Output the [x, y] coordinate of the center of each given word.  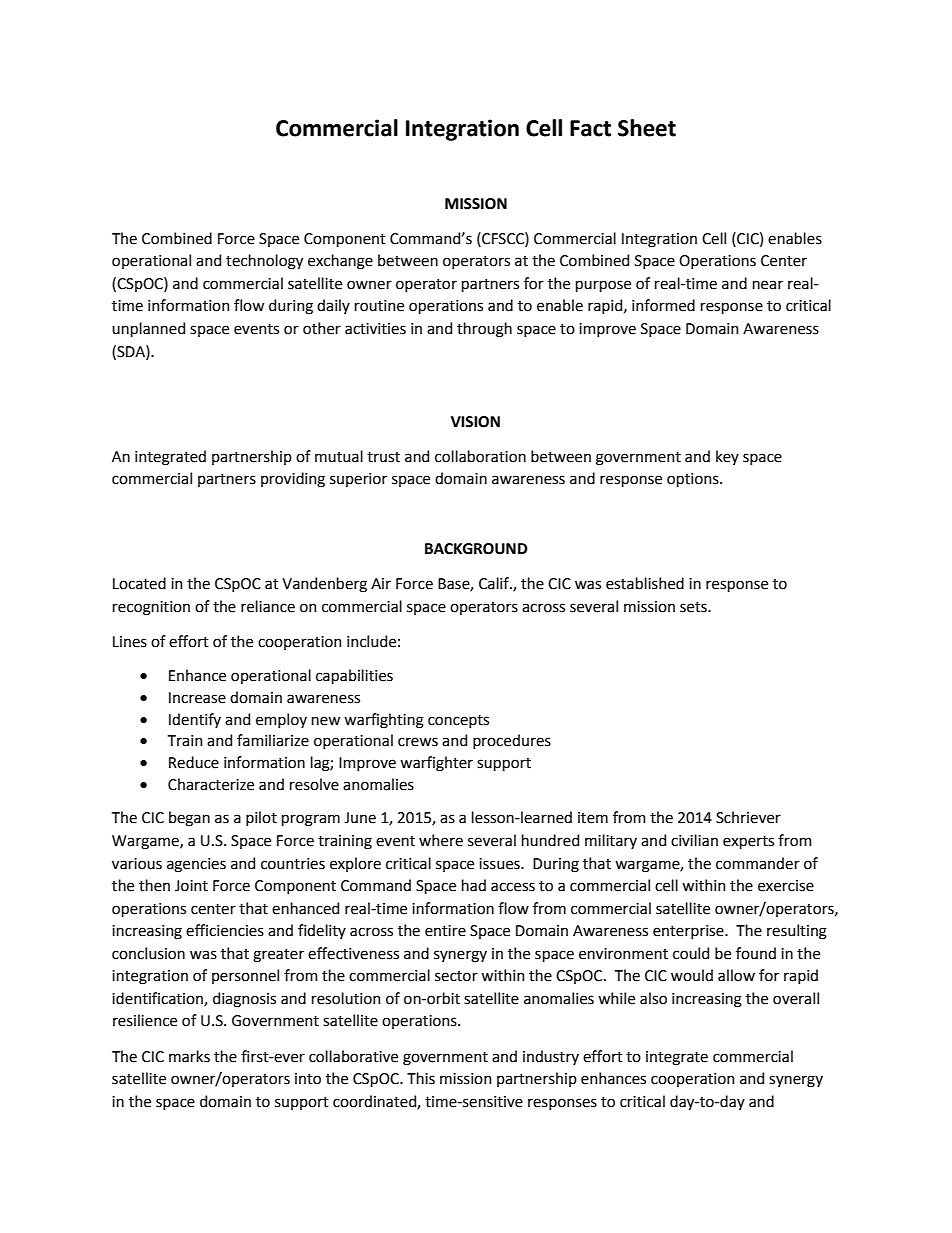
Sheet [647, 128]
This [421, 1078]
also [653, 998]
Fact [590, 128]
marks [189, 1056]
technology [264, 262]
